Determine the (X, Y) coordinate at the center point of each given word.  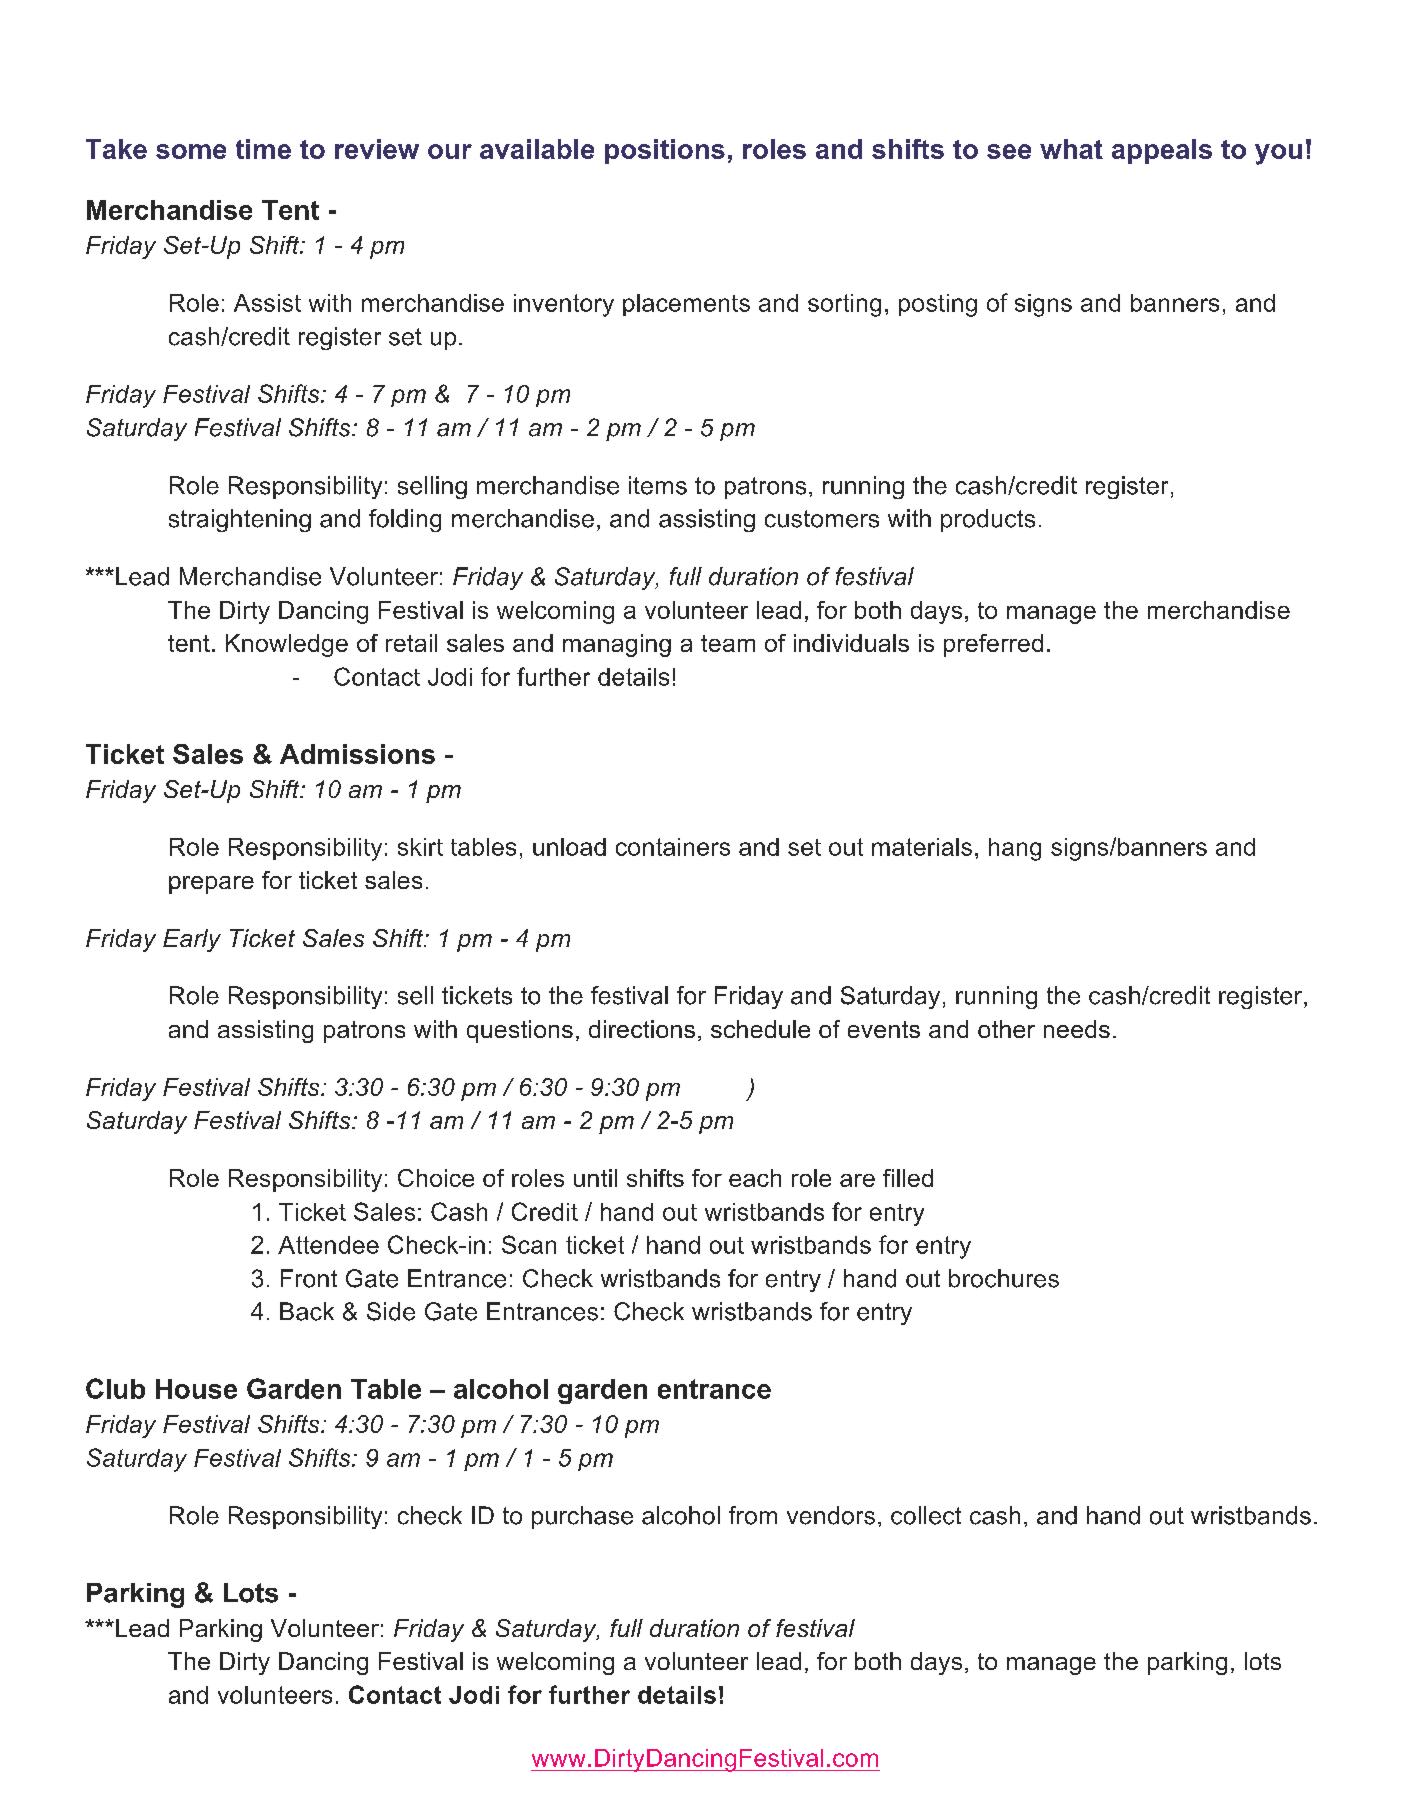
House (196, 1389)
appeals (1162, 151)
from (753, 1515)
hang (1015, 849)
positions (665, 151)
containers (673, 847)
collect (926, 1515)
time (263, 149)
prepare (211, 885)
